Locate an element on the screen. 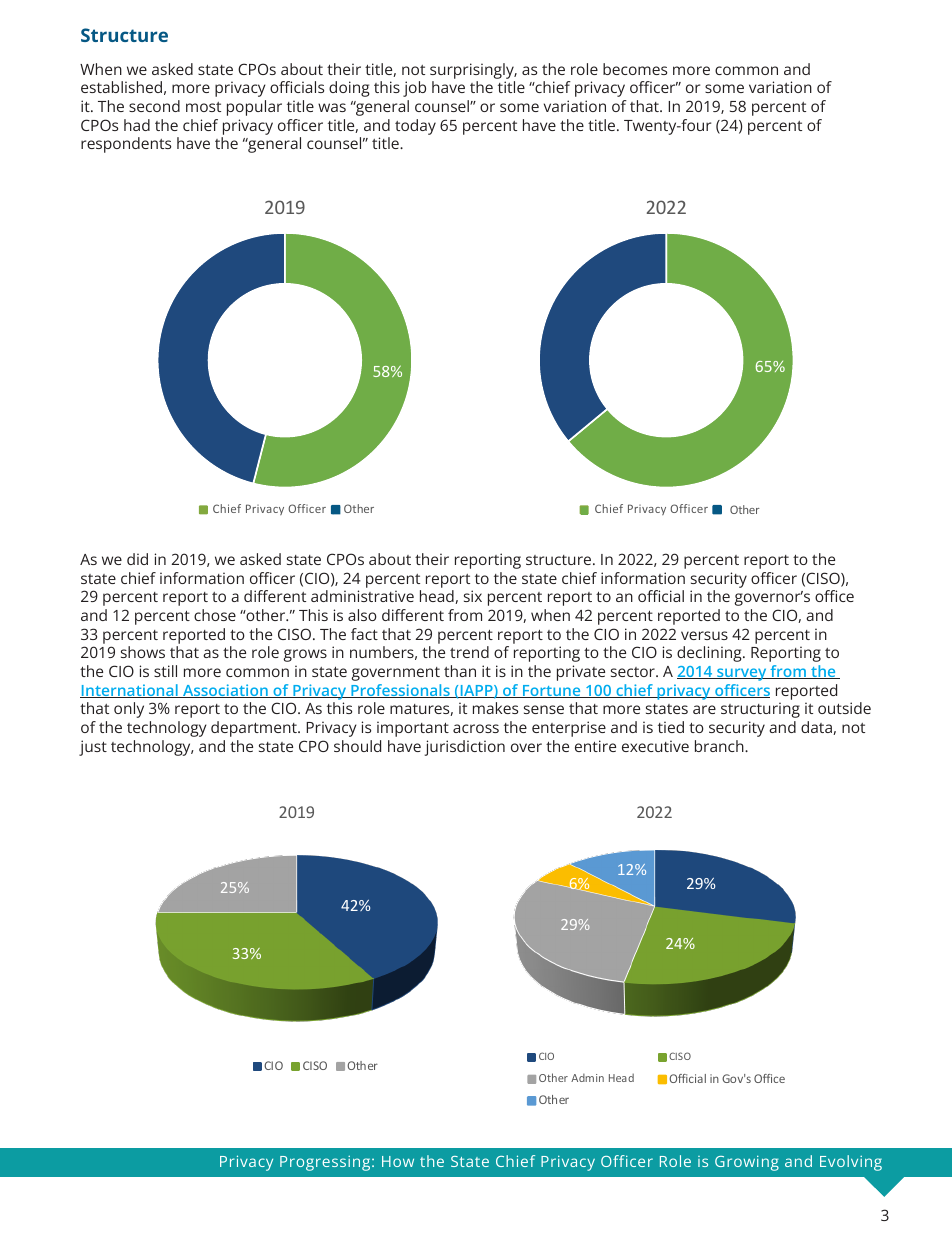 This screenshot has width=952, height=1233. just is located at coordinates (93, 748).
